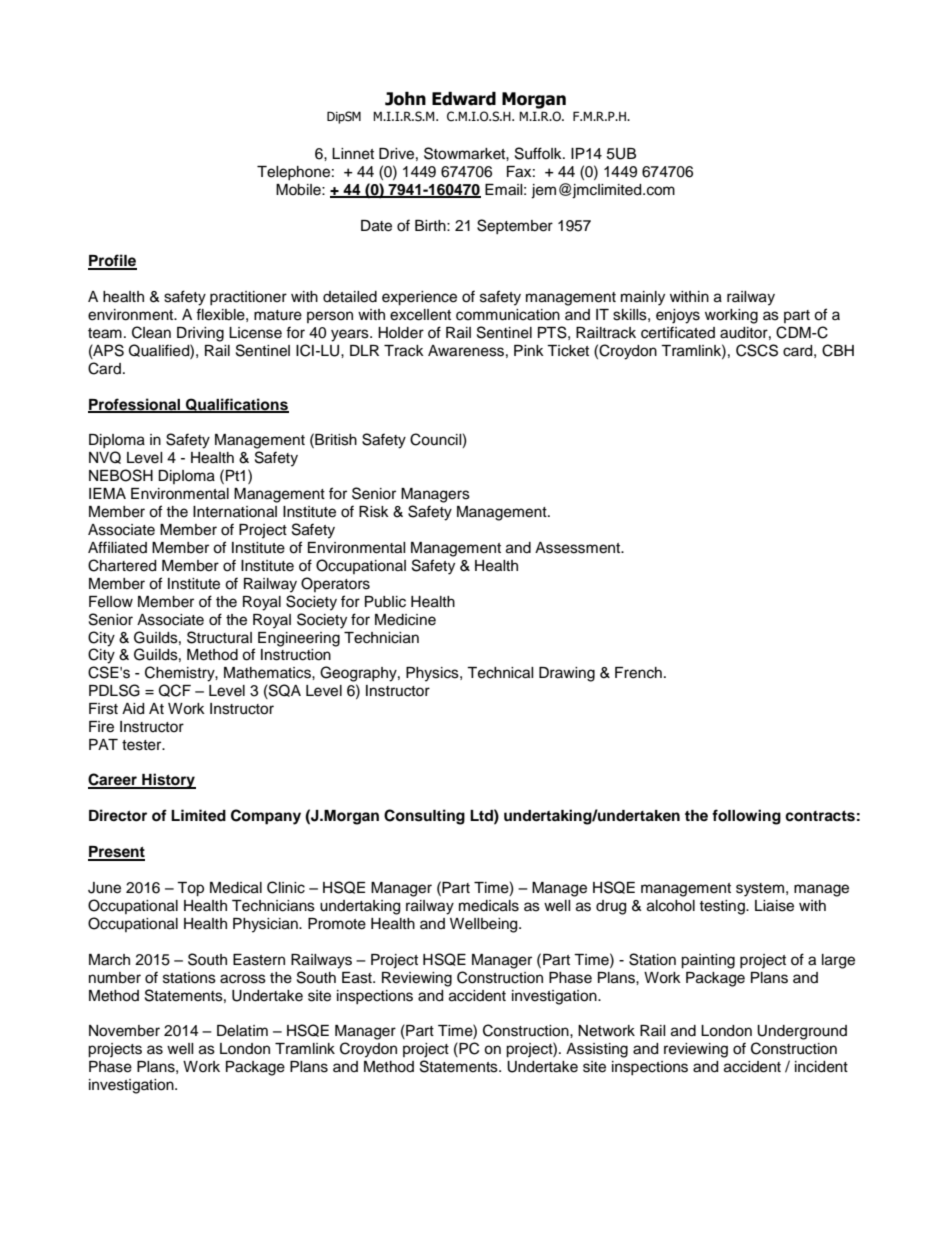 Image resolution: width=952 pixels, height=1233 pixels. I want to click on Profile, so click(112, 261).
